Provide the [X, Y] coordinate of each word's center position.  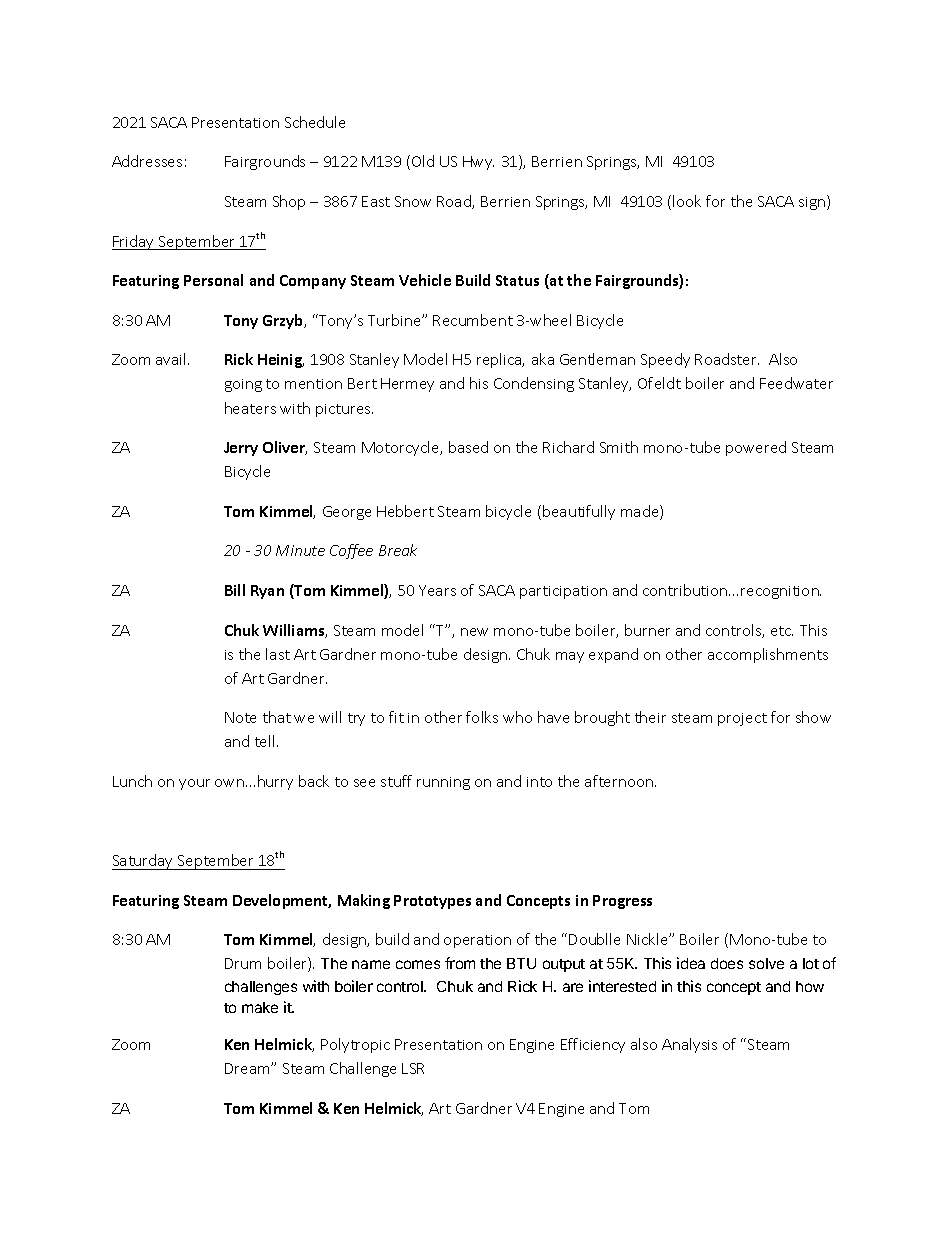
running [443, 783]
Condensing [534, 384]
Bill [235, 590]
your [194, 784]
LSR [413, 1068]
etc [782, 631]
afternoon [620, 781]
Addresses [147, 161]
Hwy [478, 163]
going [243, 385]
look [687, 201]
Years [437, 590]
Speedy [665, 360]
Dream [248, 1068]
